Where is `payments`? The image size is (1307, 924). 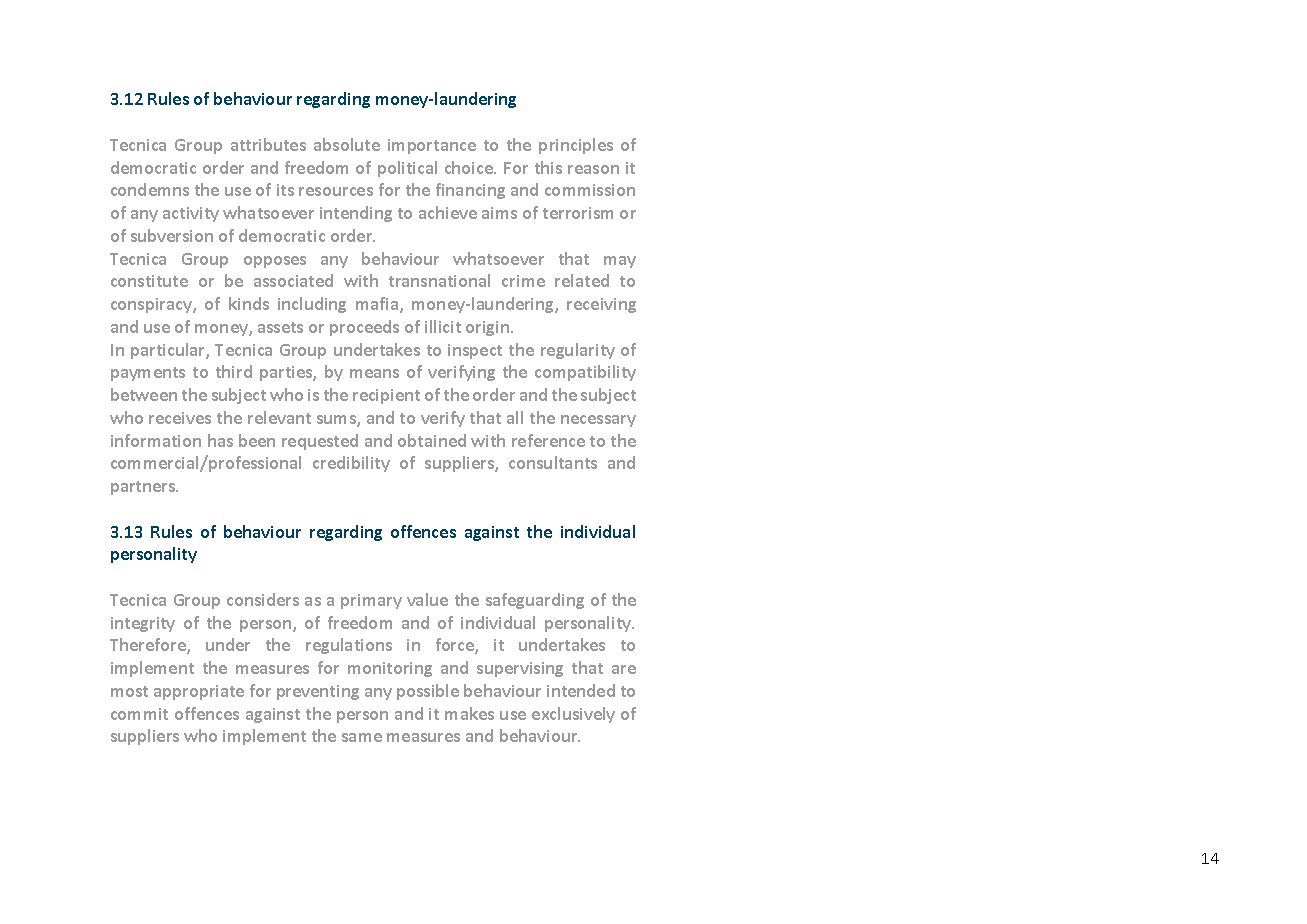
payments is located at coordinates (148, 374).
